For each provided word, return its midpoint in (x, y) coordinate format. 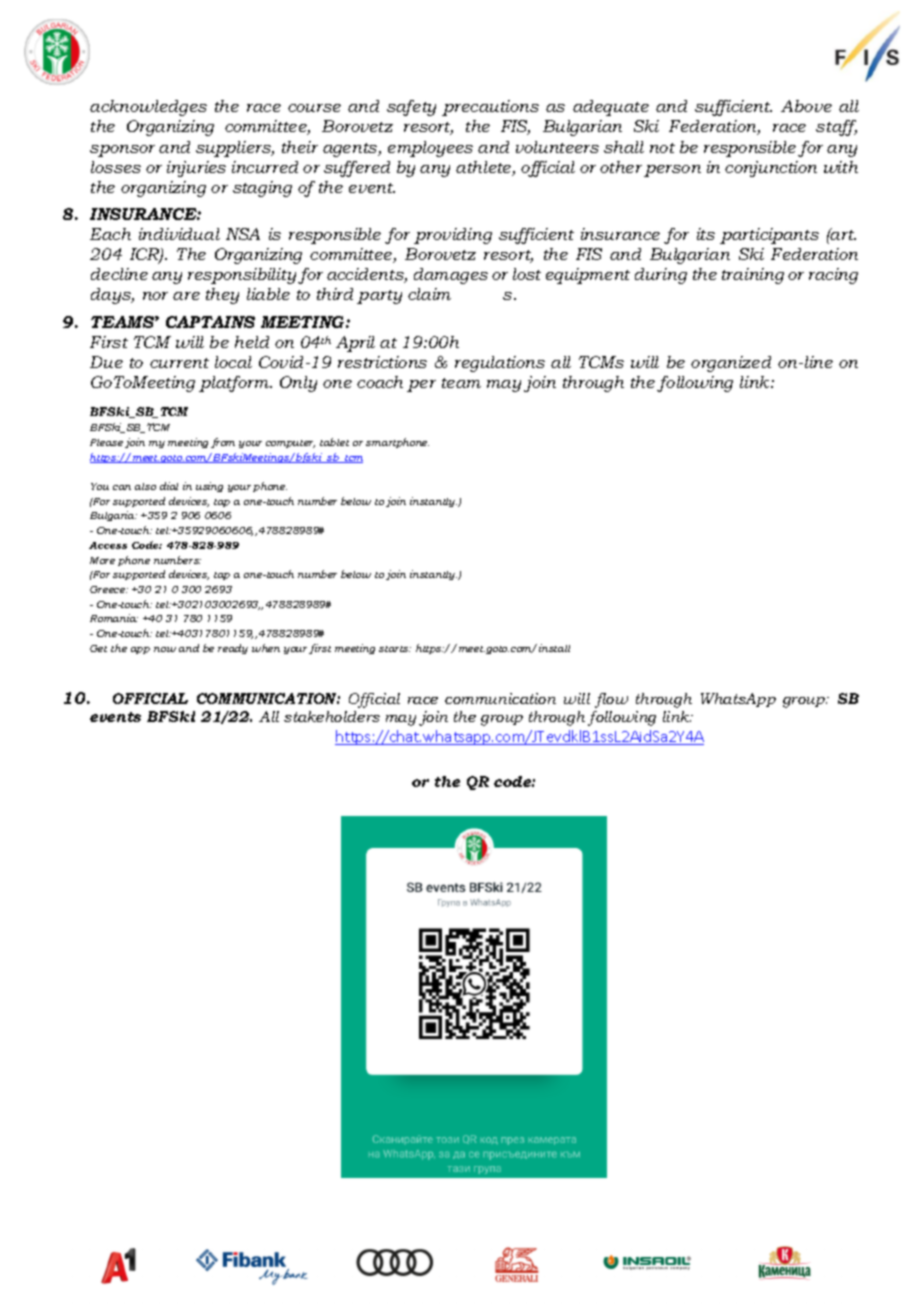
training (753, 276)
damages (451, 276)
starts (395, 649)
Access (108, 545)
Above (806, 106)
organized (731, 364)
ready (233, 649)
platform (235, 384)
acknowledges (148, 108)
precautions (490, 108)
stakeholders (332, 716)
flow (611, 700)
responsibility (242, 276)
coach (380, 382)
